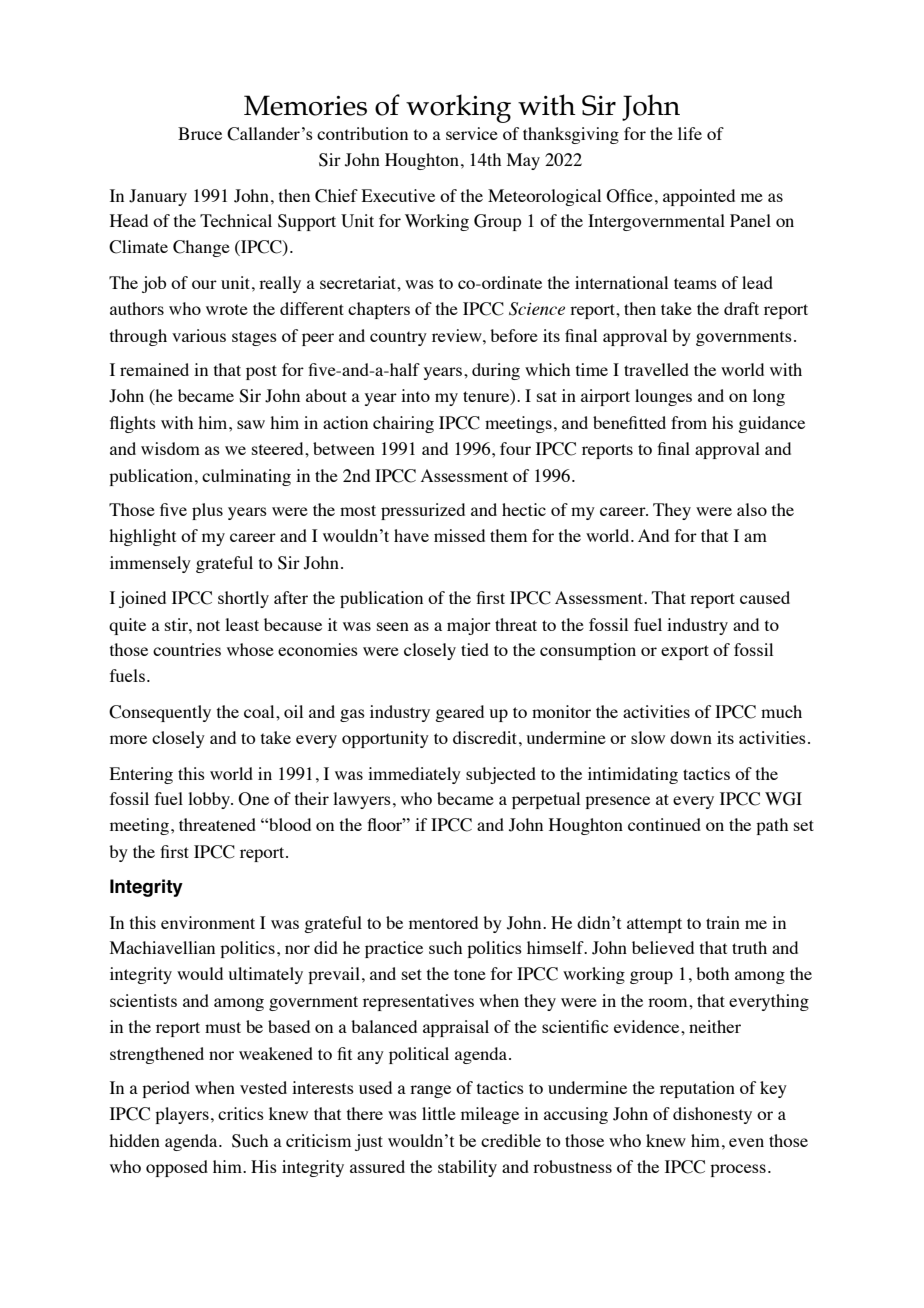 This document has width=924, height=1308. Describe the element at coordinates (199, 335) in the document. I see `various` at that location.
